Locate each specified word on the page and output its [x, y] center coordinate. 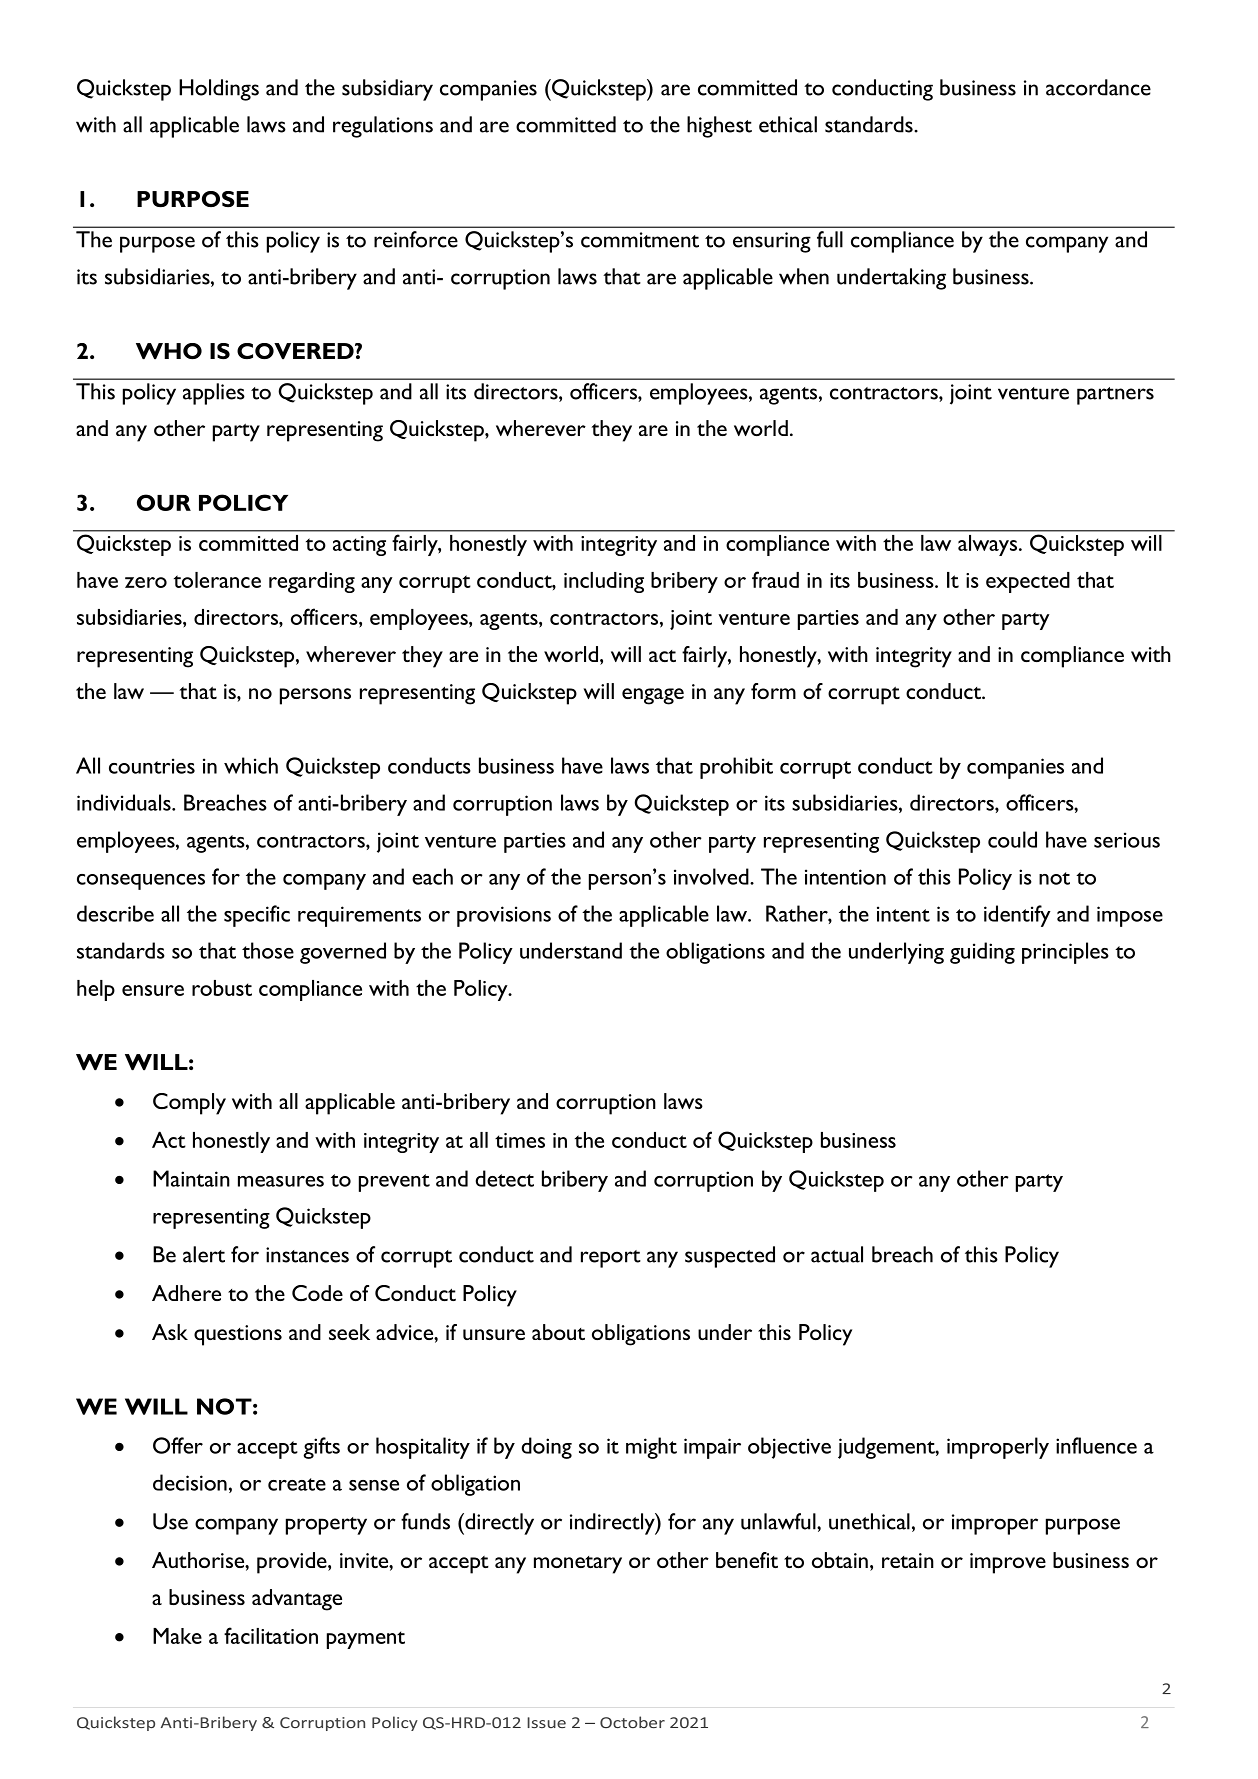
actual [837, 1254]
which [251, 765]
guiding [982, 953]
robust [222, 988]
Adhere [186, 1293]
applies [214, 394]
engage [653, 696]
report [611, 1259]
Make [177, 1636]
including [604, 582]
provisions [504, 916]
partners [1115, 396]
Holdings [219, 90]
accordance [1098, 87]
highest [719, 127]
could [1012, 839]
